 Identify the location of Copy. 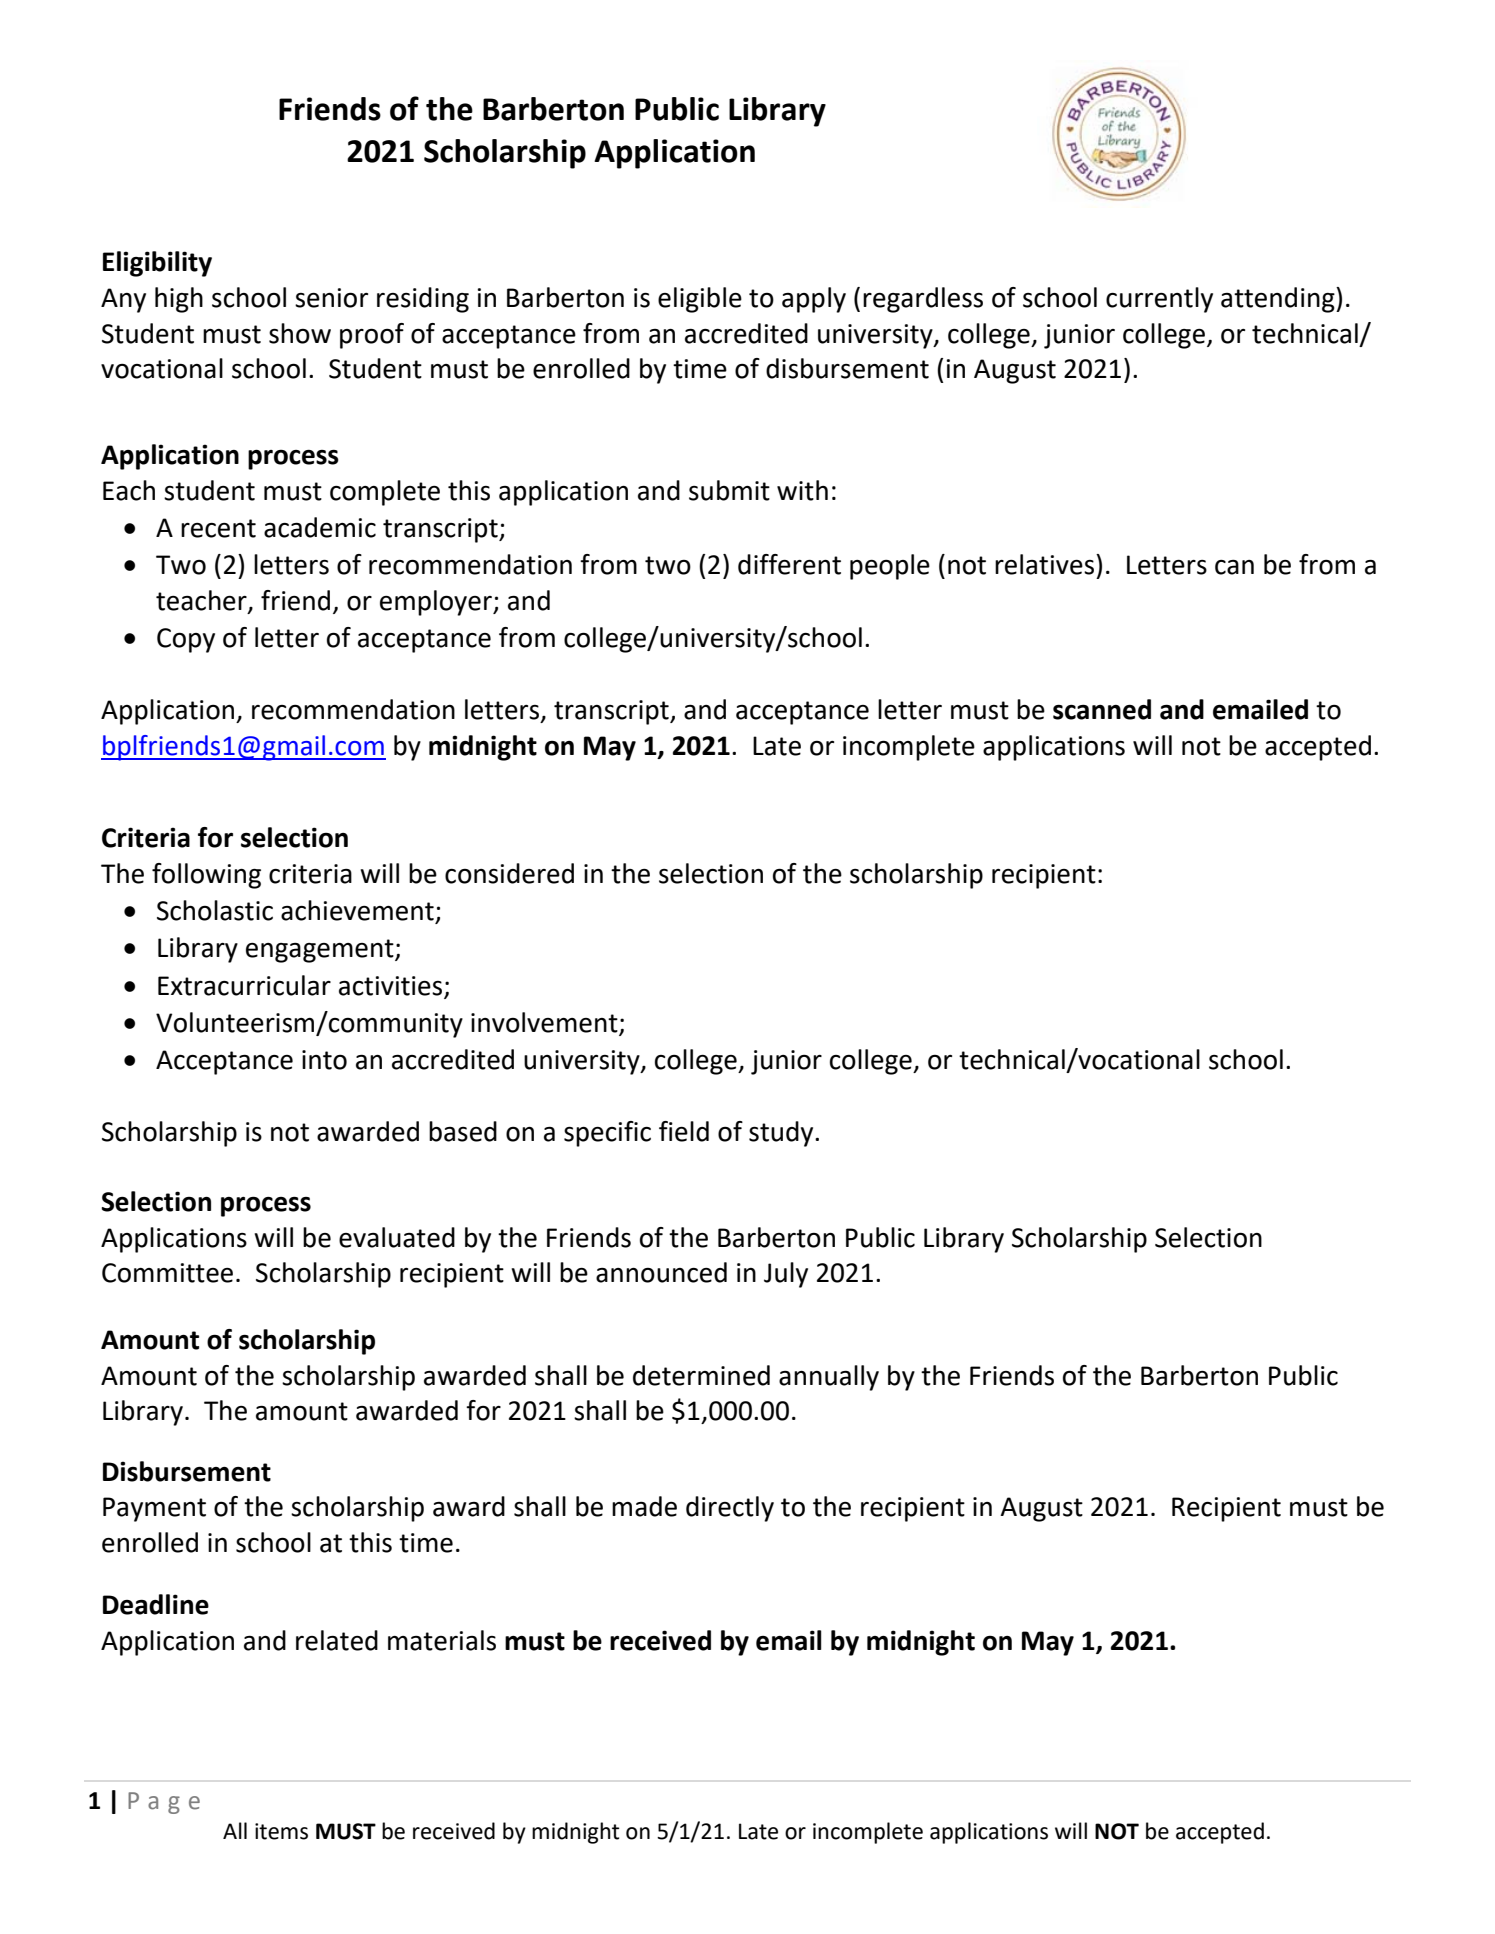
(186, 640).
